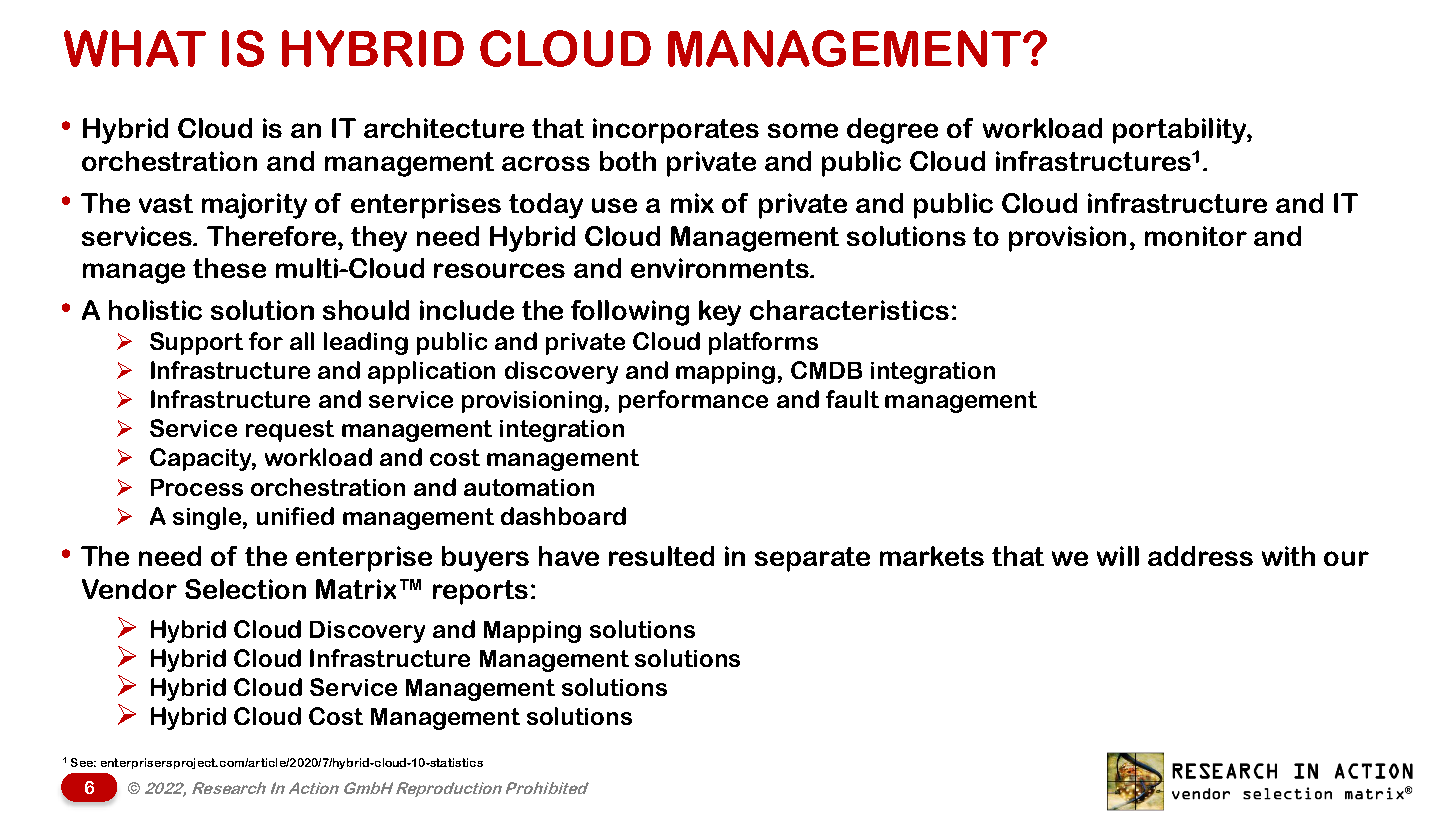 The width and height of the screenshot is (1456, 819). I want to click on WHAT, so click(135, 48).
